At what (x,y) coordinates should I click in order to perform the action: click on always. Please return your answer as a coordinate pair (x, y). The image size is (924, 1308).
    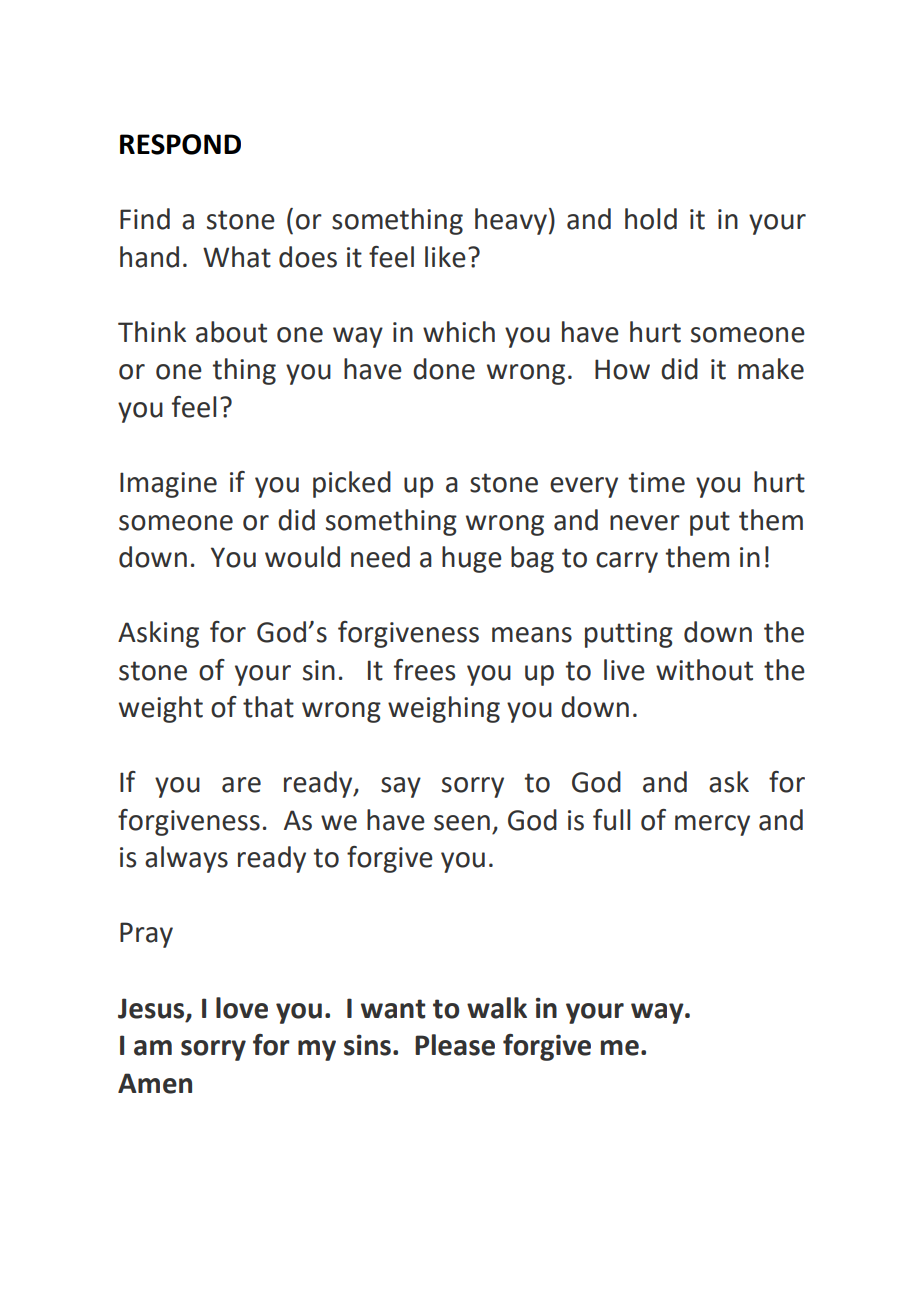
    Looking at the image, I should click on (186, 859).
